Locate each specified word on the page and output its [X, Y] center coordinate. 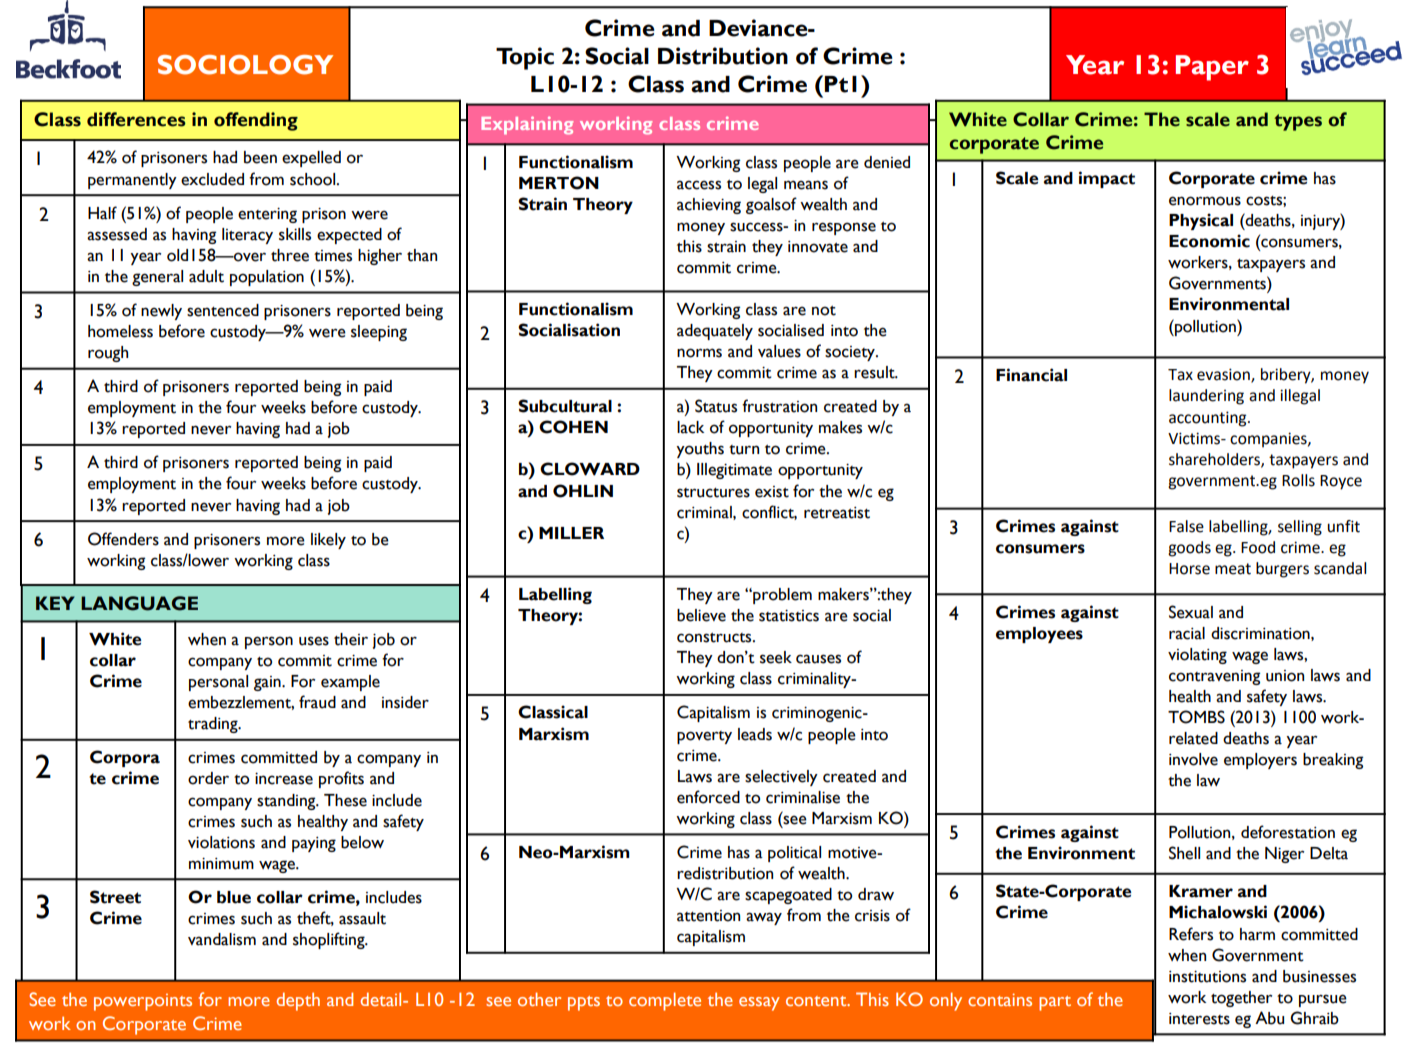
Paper [1212, 68]
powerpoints [143, 1002]
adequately [715, 332]
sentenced [223, 310]
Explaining [527, 125]
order [208, 778]
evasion [1224, 375]
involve [1193, 759]
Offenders [123, 539]
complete [665, 1001]
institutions [1207, 977]
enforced [708, 797]
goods [1189, 549]
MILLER [571, 533]
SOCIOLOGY [245, 65]
